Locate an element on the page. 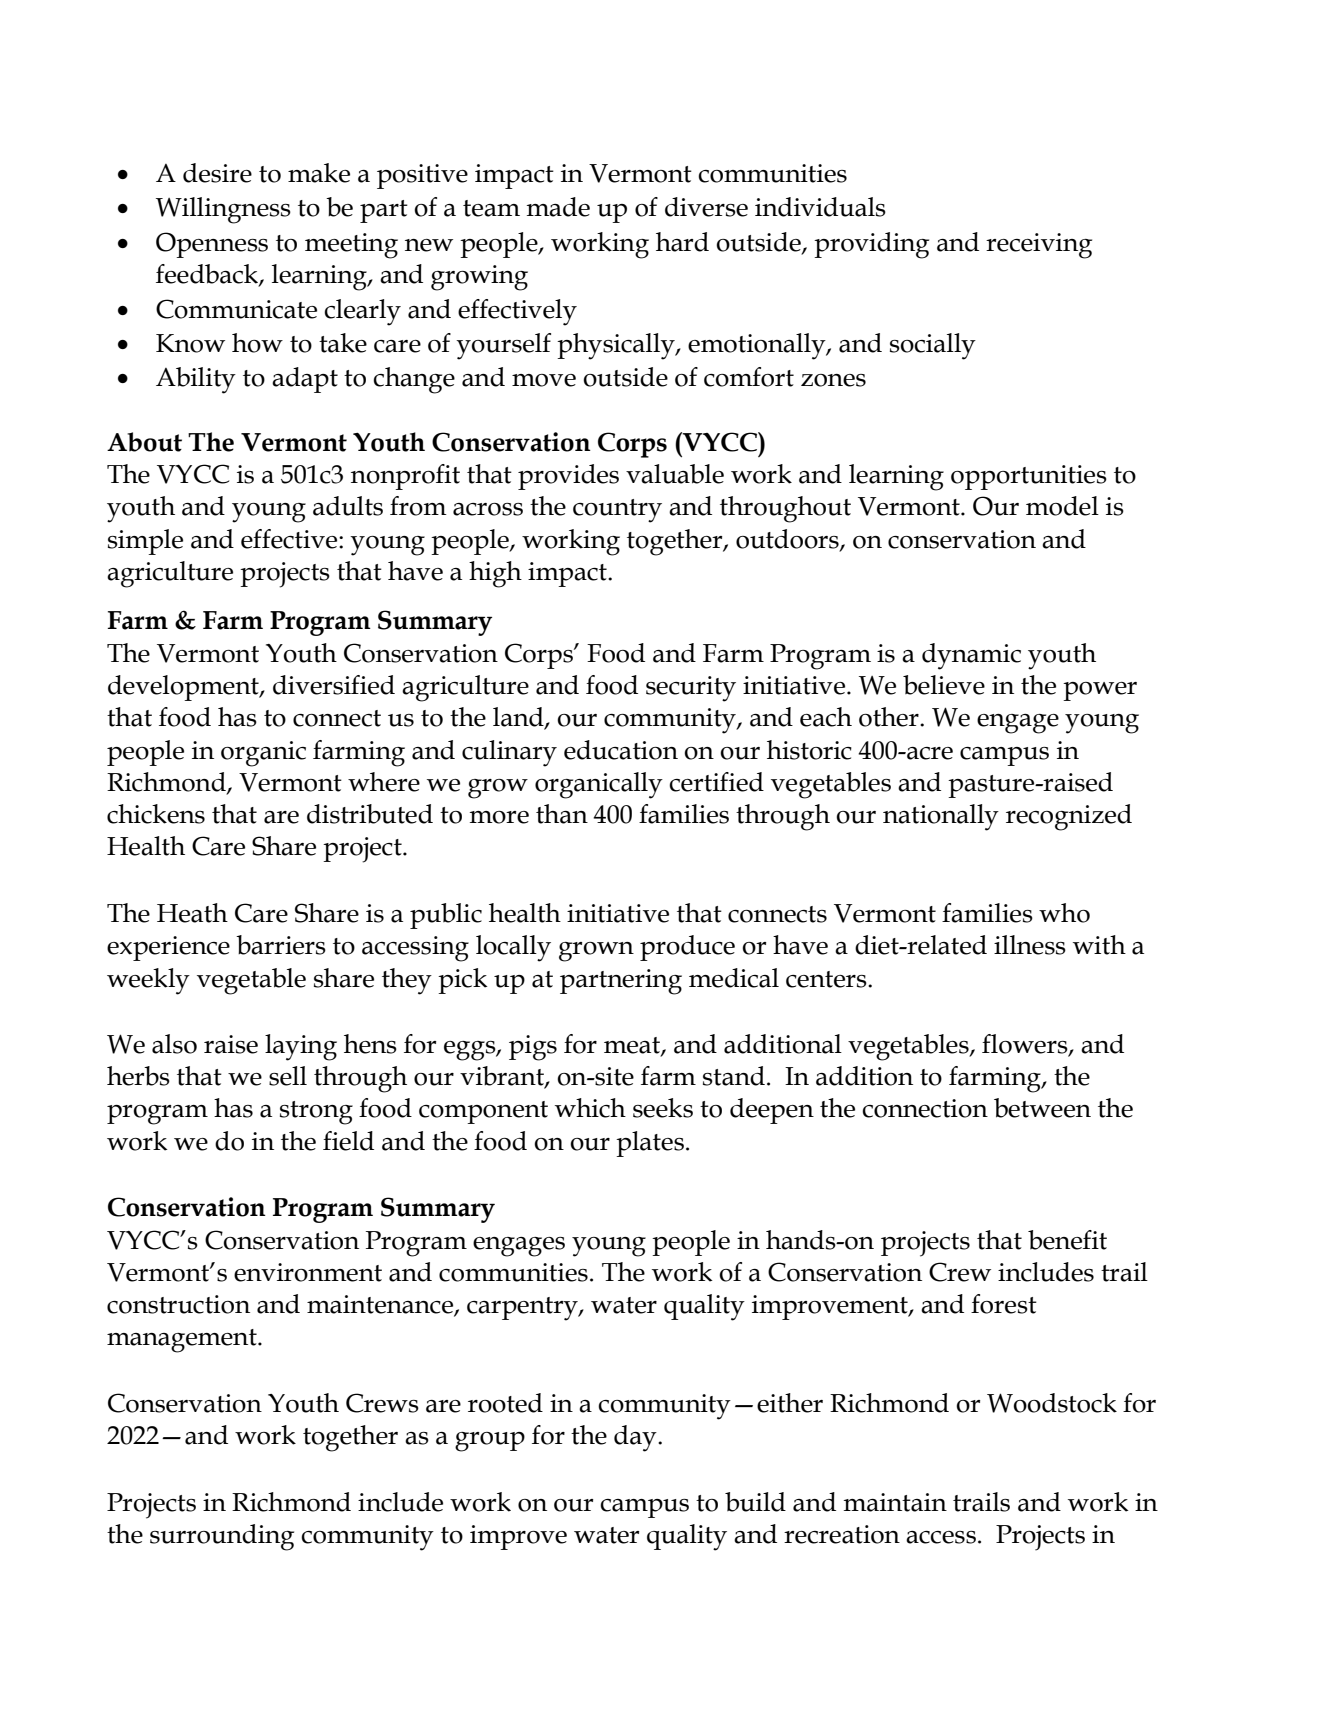 The image size is (1325, 1714). receiving is located at coordinates (1039, 246).
